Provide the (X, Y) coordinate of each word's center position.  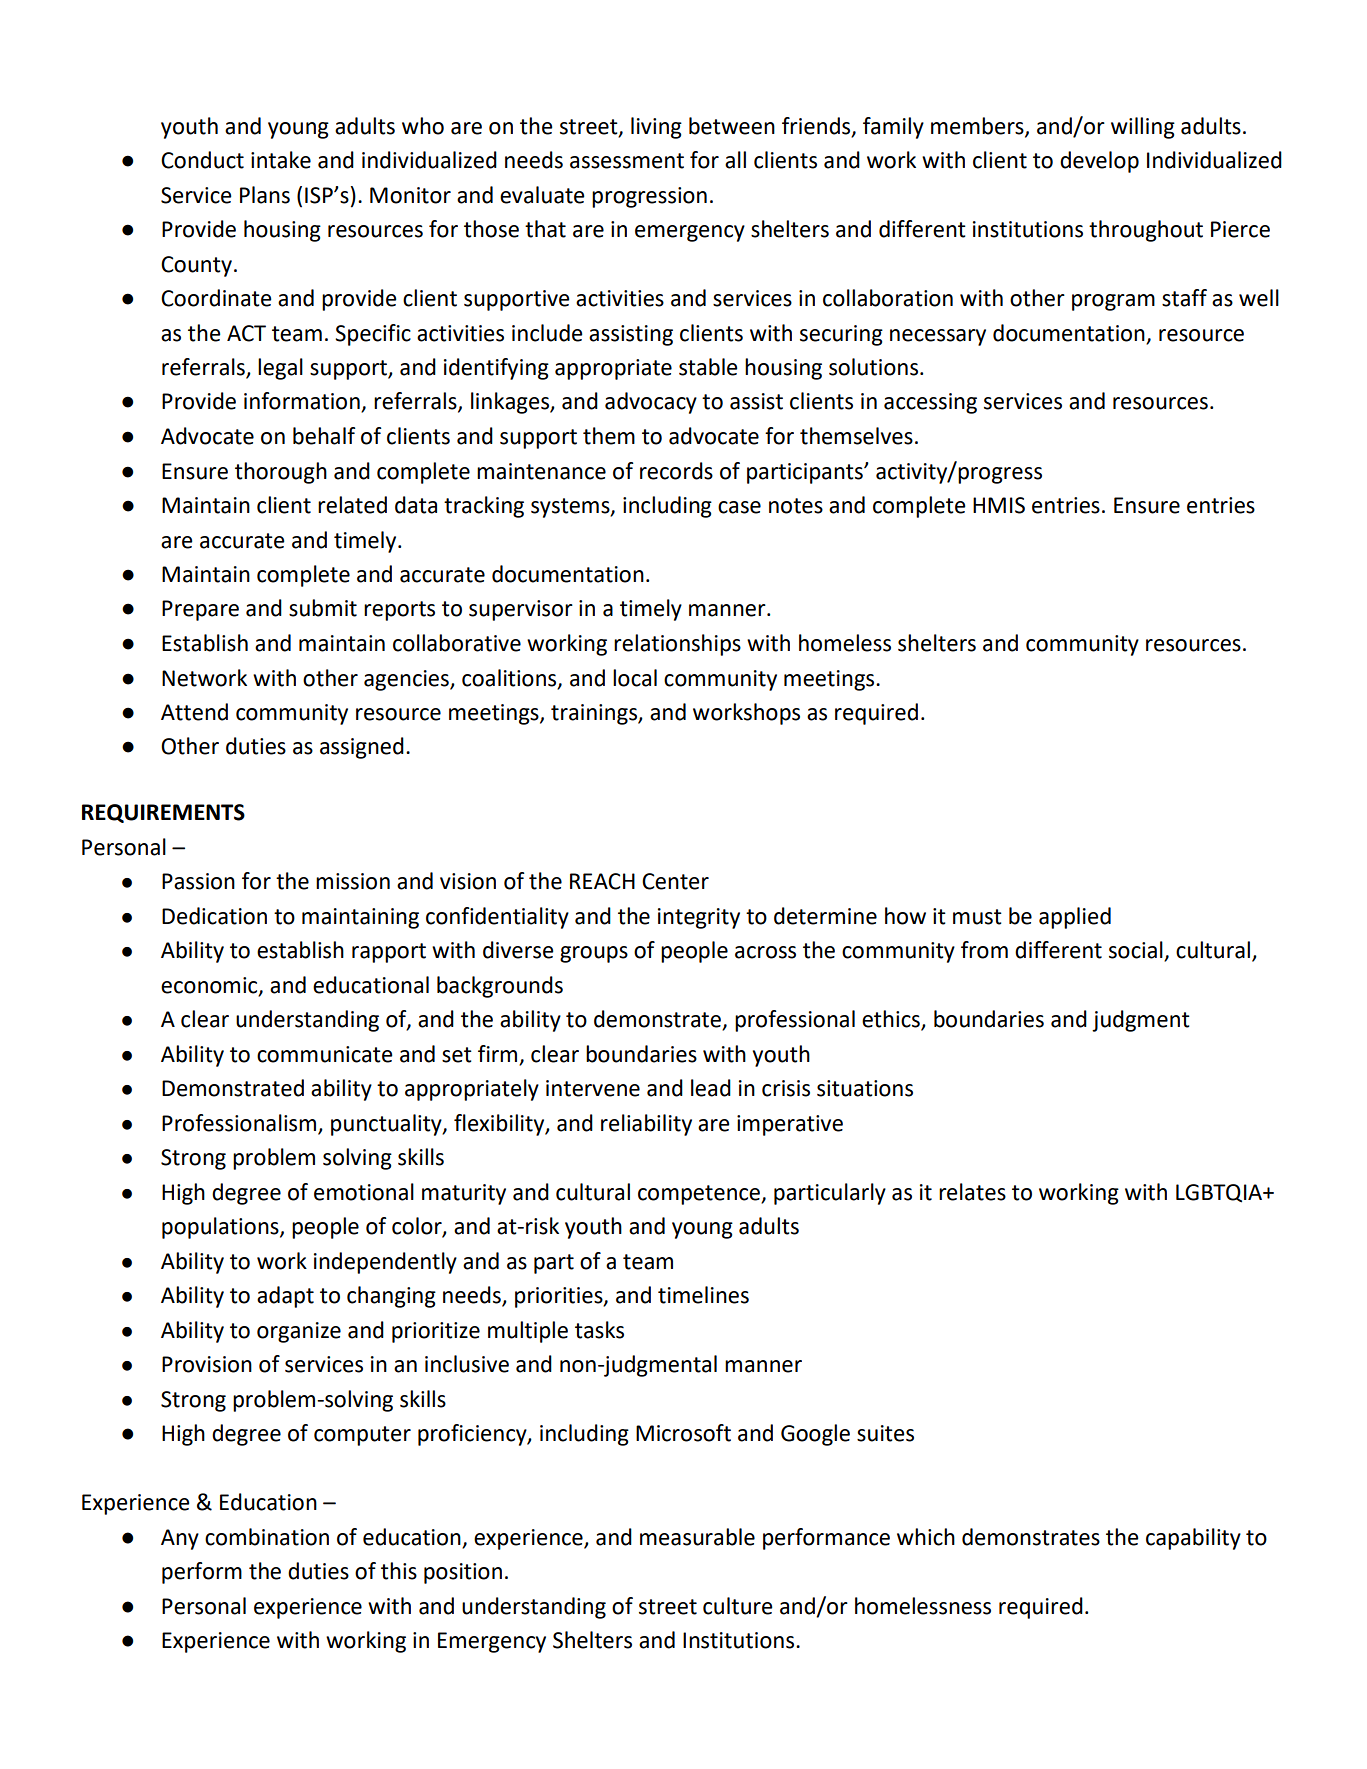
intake (281, 160)
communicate (325, 1054)
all (735, 160)
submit (323, 608)
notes (796, 506)
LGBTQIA (1220, 1193)
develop (1099, 162)
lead (711, 1088)
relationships (677, 645)
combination (267, 1537)
